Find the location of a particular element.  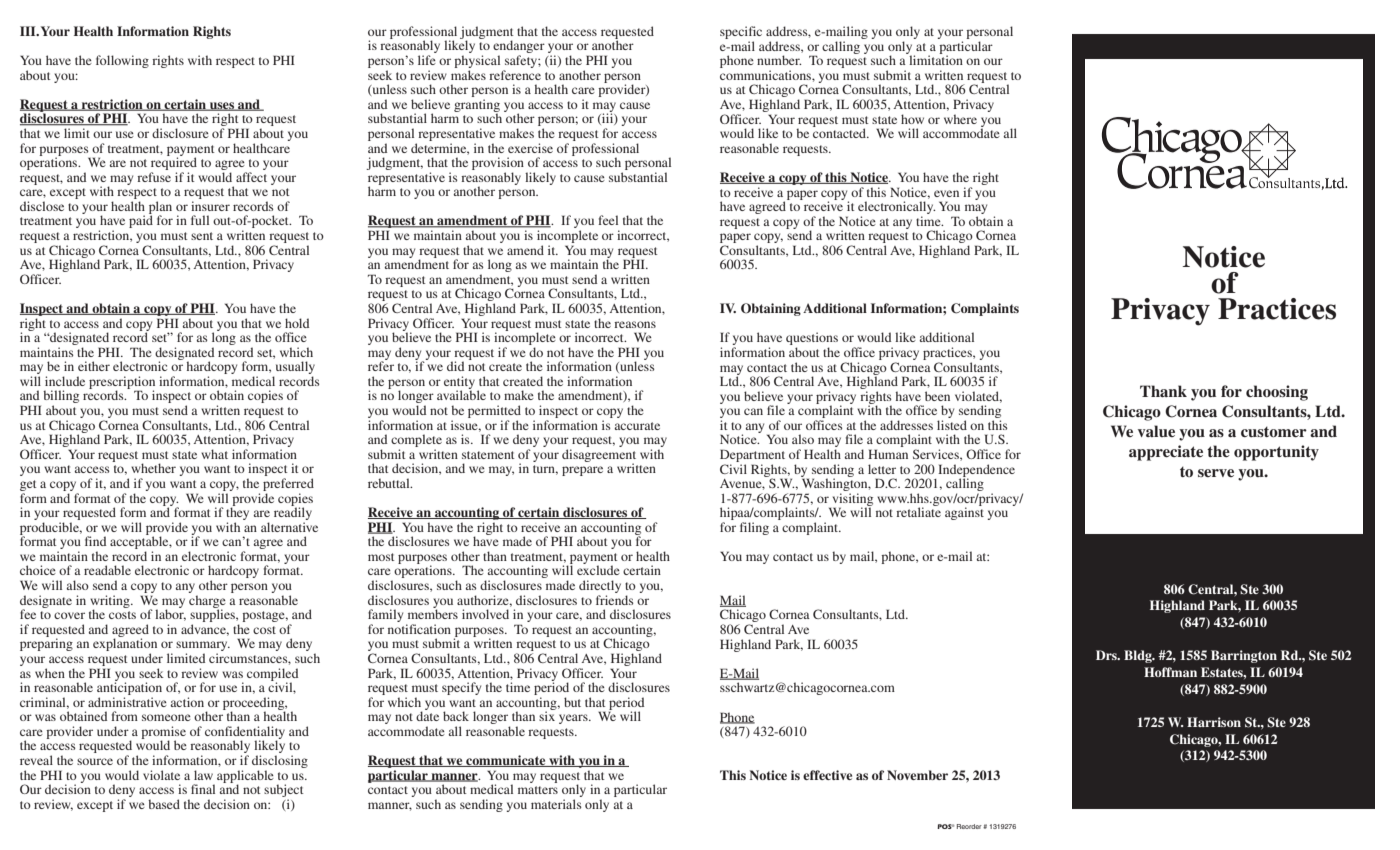

friends is located at coordinates (615, 600).
